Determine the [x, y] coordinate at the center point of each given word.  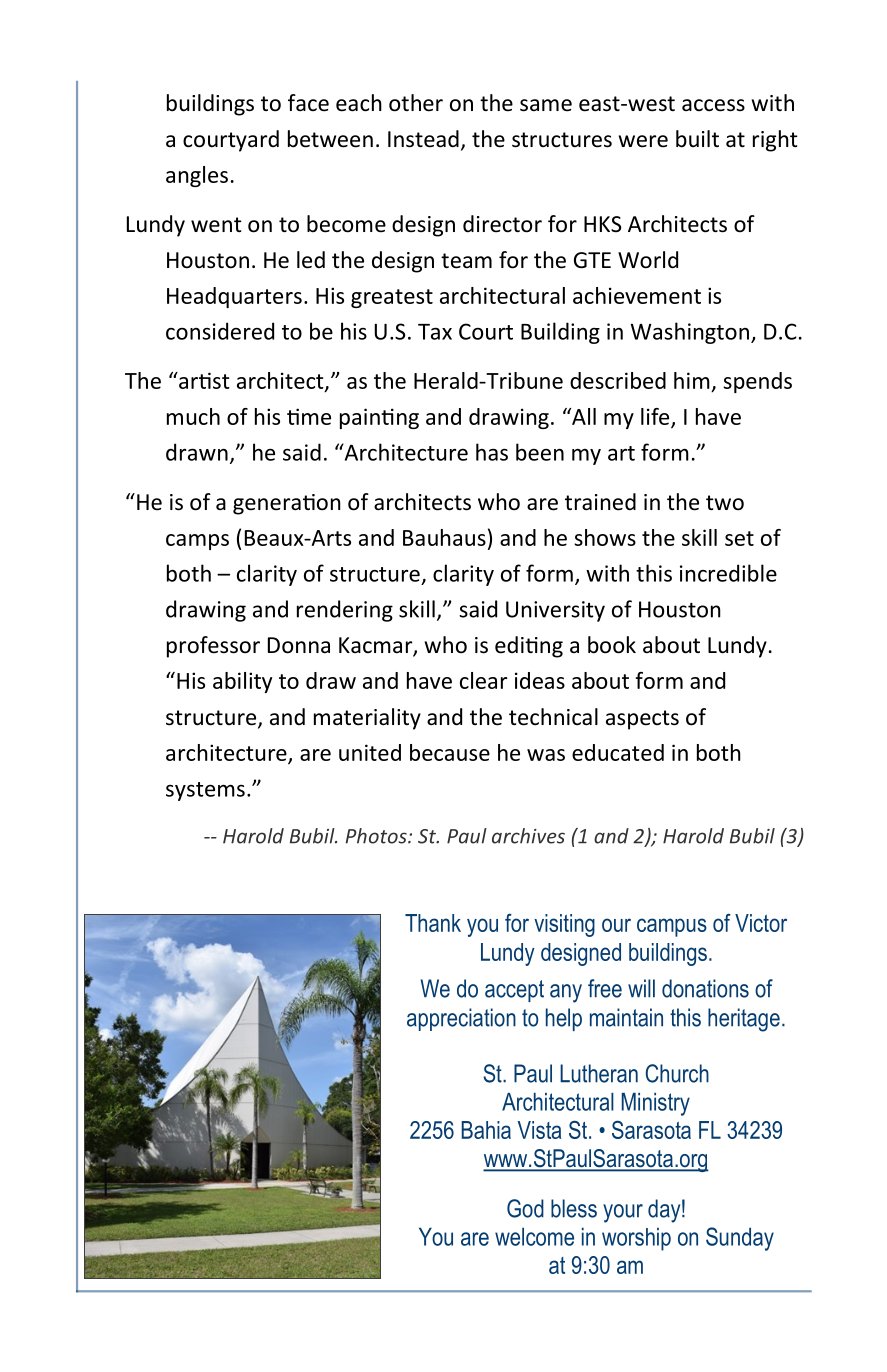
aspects [642, 720]
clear [484, 680]
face [308, 103]
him [692, 380]
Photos [377, 836]
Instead [423, 139]
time [309, 416]
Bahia [486, 1130]
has [492, 452]
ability [242, 682]
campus [672, 927]
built [697, 139]
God [525, 1208]
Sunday [740, 1239]
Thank [433, 923]
